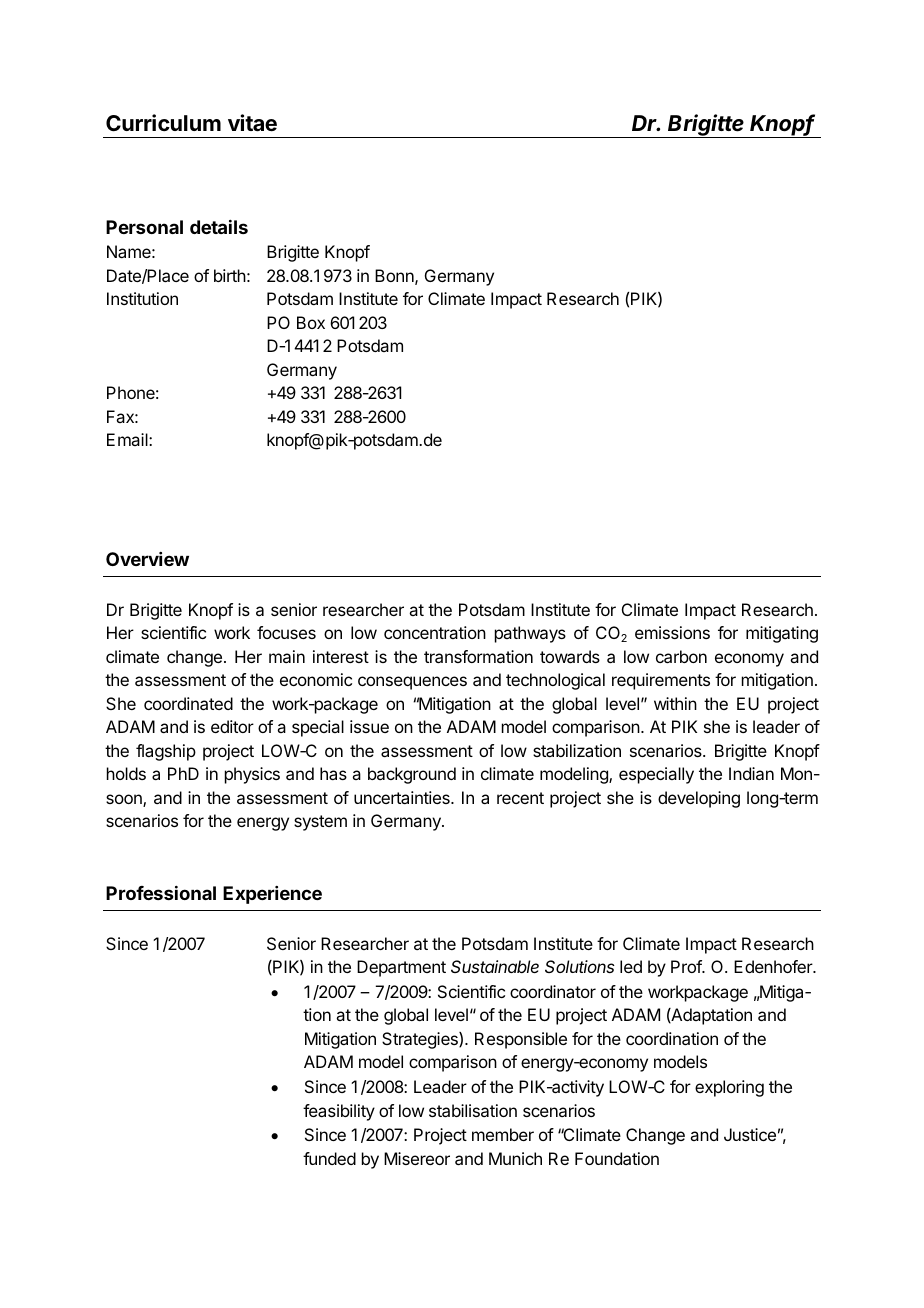 Image resolution: width=924 pixels, height=1308 pixels. Describe the element at coordinates (252, 123) in the screenshot. I see `vitae` at that location.
